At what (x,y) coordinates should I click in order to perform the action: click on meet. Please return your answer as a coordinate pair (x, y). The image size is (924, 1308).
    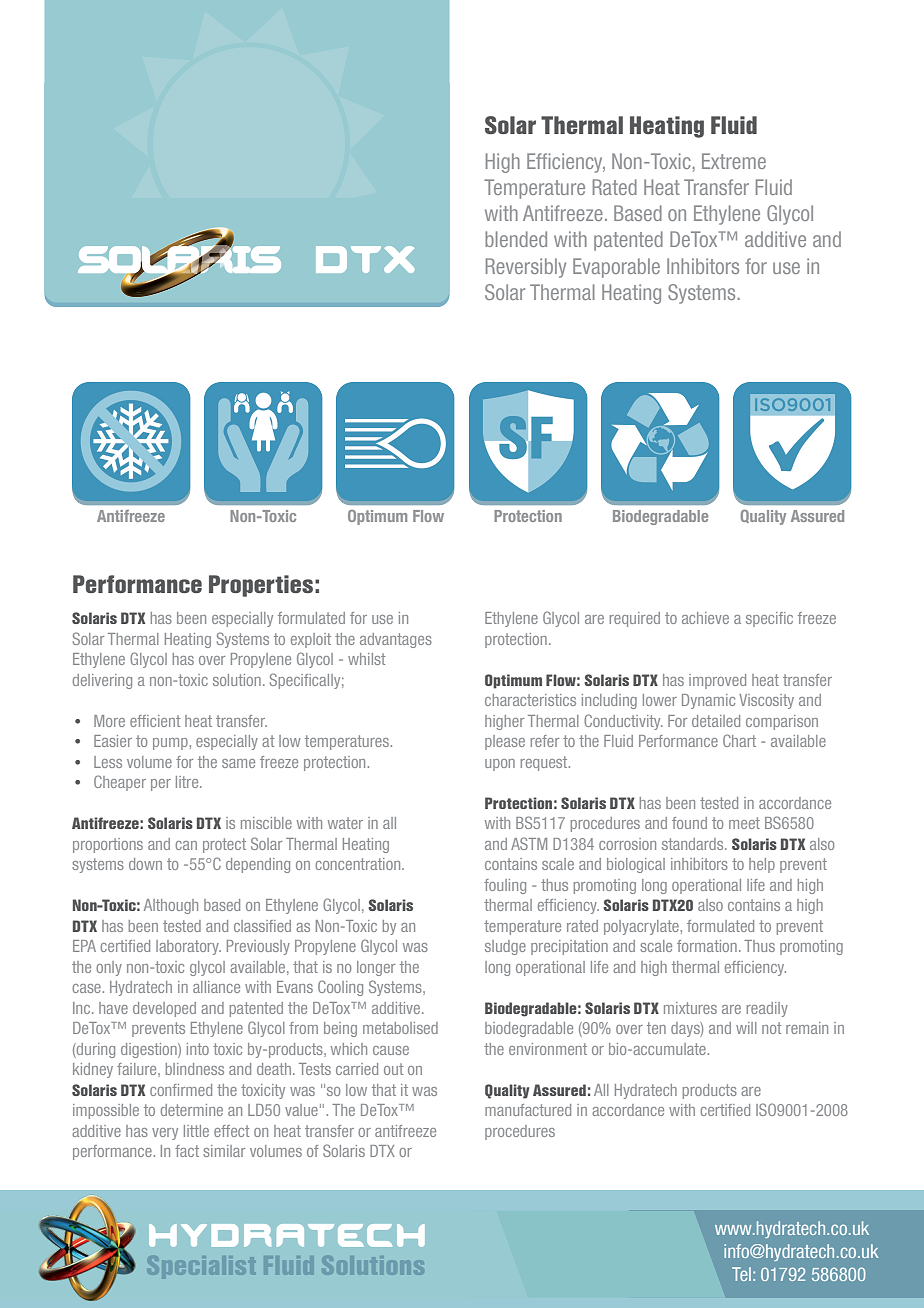
    Looking at the image, I should click on (744, 823).
